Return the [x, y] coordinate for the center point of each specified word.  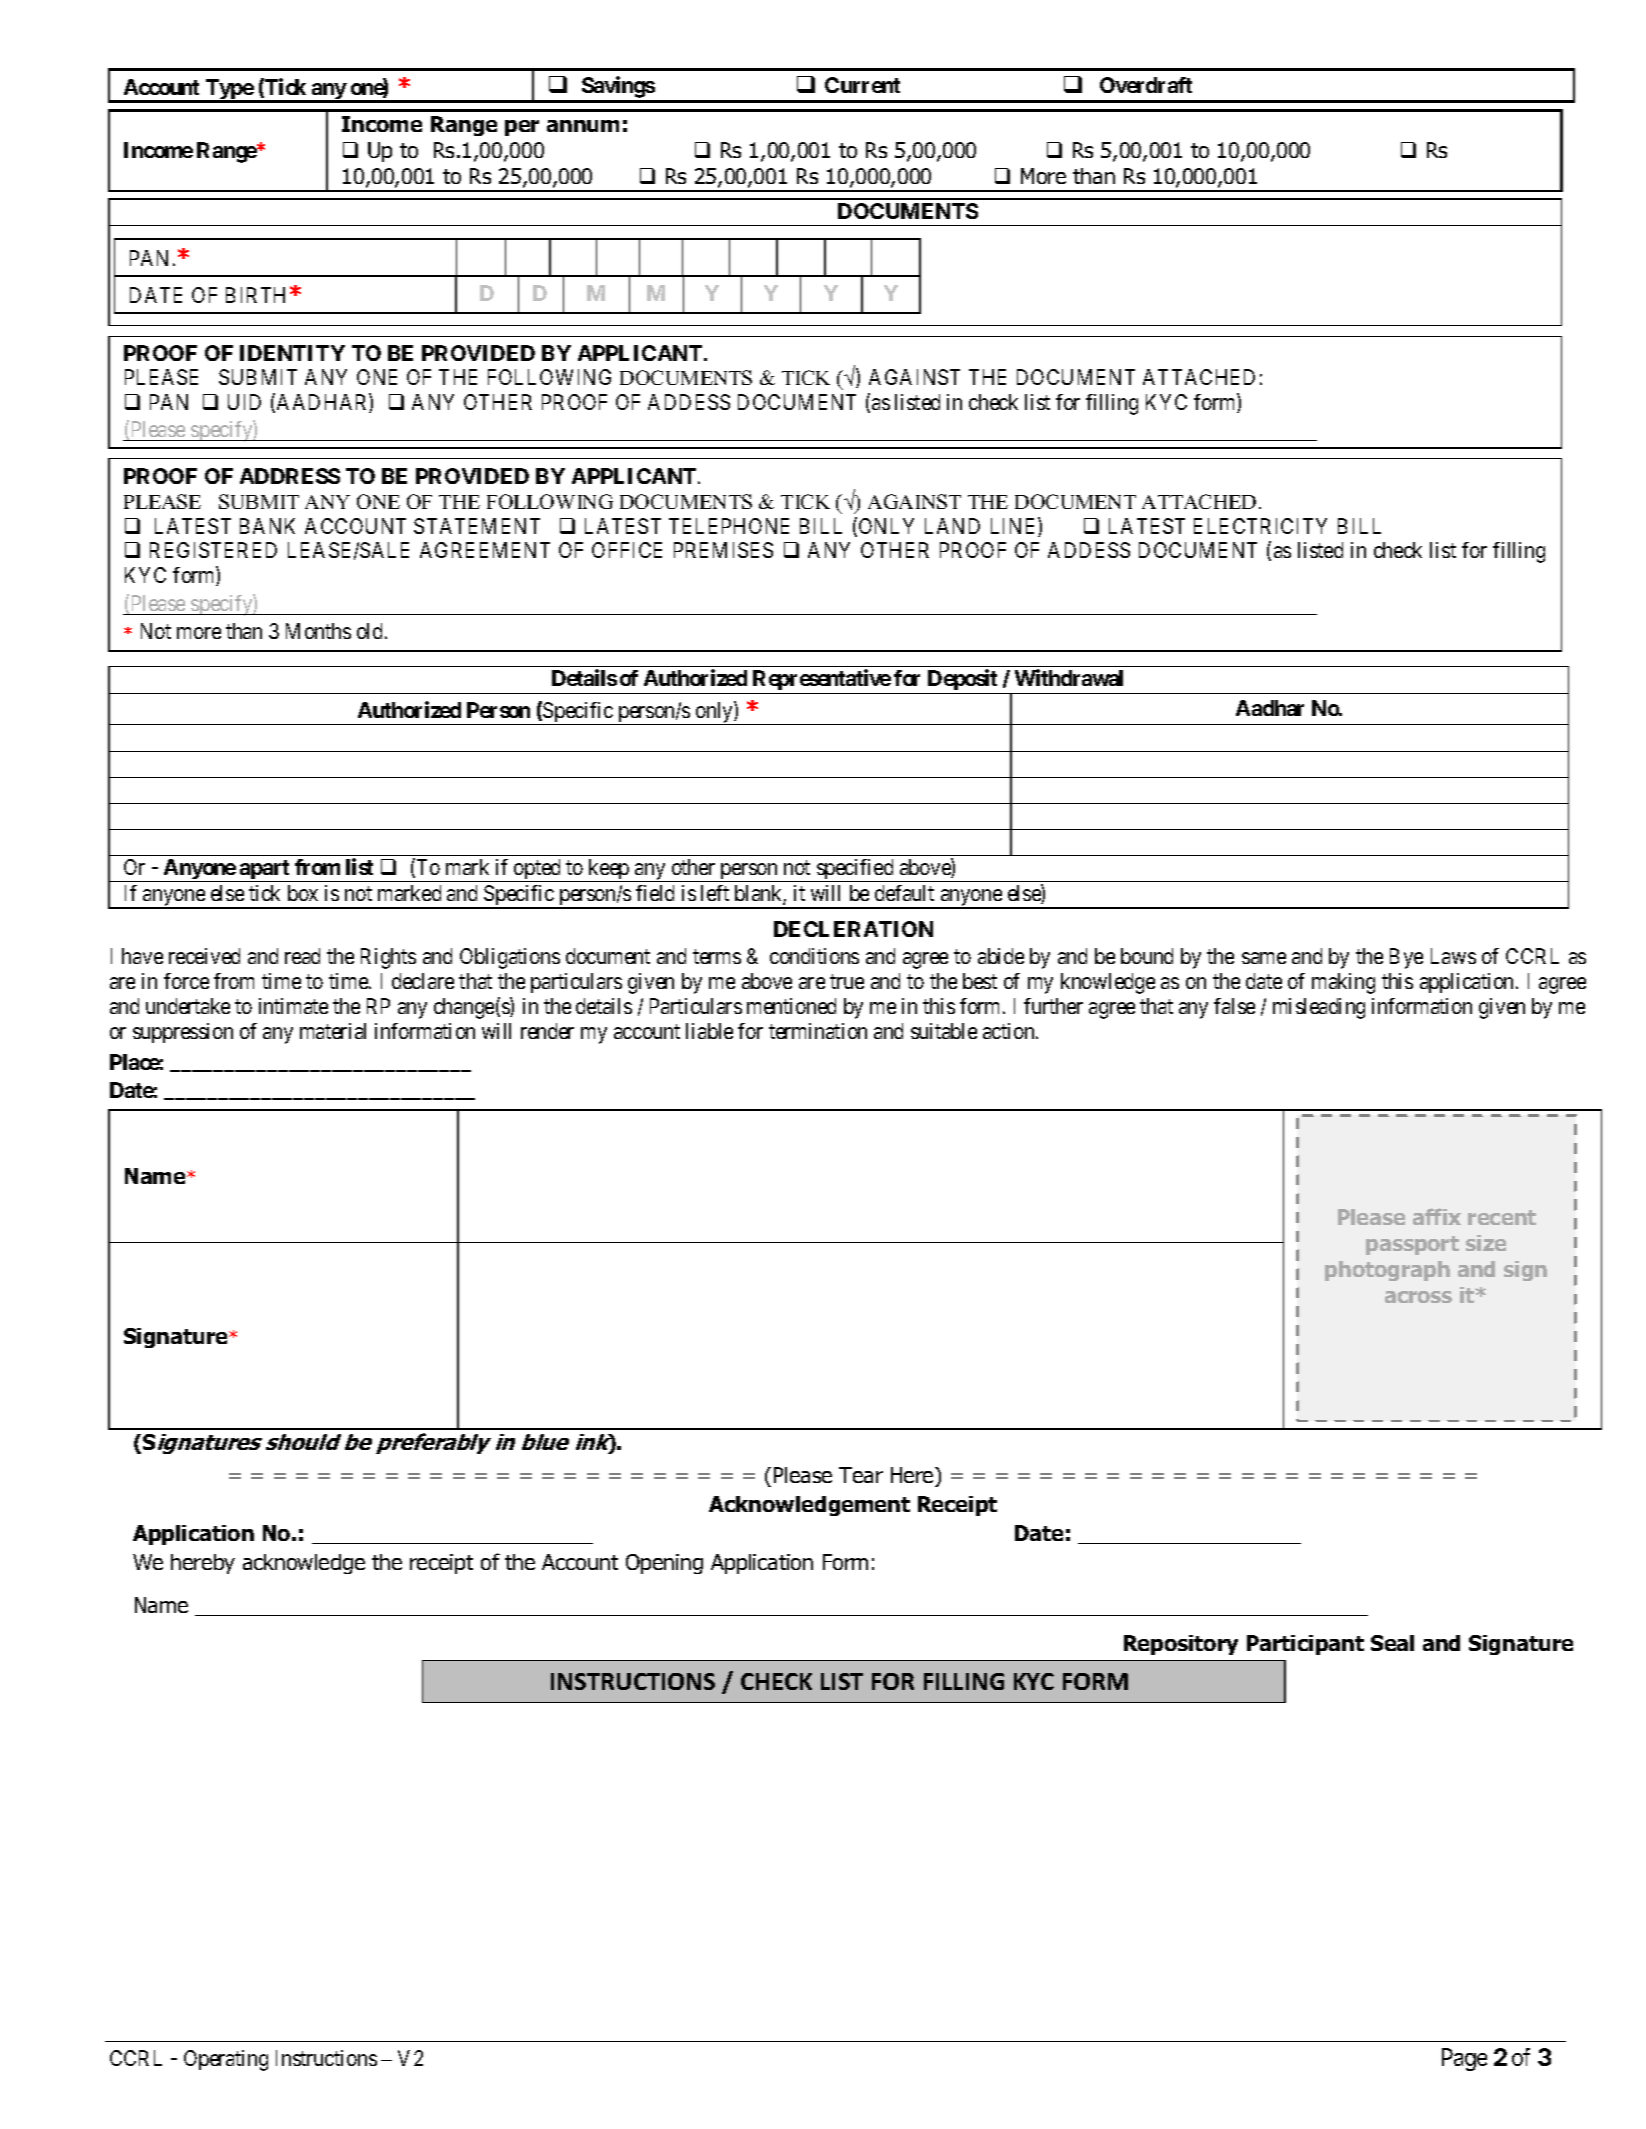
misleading [1319, 1008]
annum [583, 126]
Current [862, 85]
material [333, 1031]
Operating [226, 2060]
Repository [1181, 1645]
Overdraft [1146, 85]
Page [1464, 2059]
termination [818, 1031]
